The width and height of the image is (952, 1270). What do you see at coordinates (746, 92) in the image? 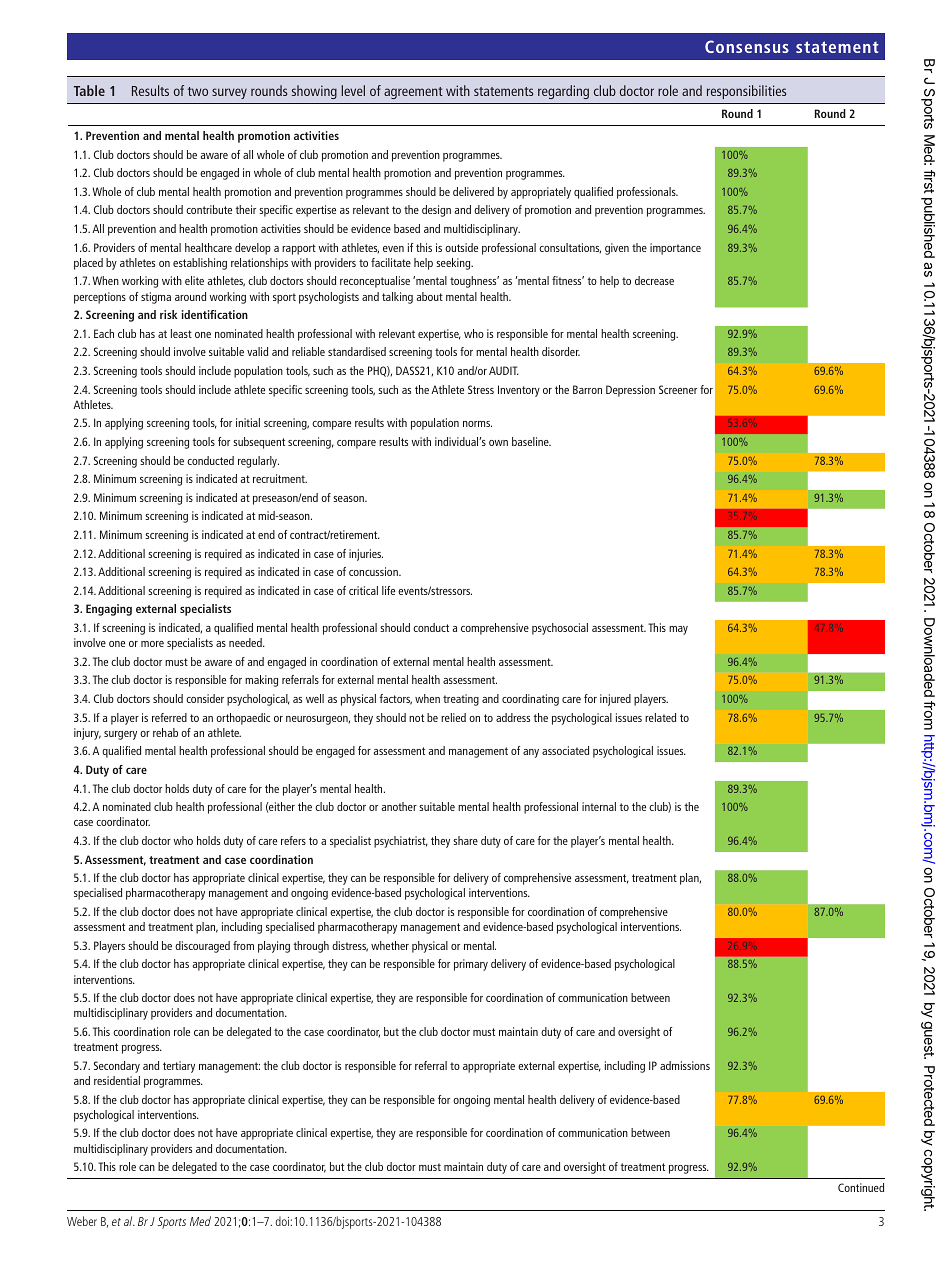
I see `responsibilities` at bounding box center [746, 92].
